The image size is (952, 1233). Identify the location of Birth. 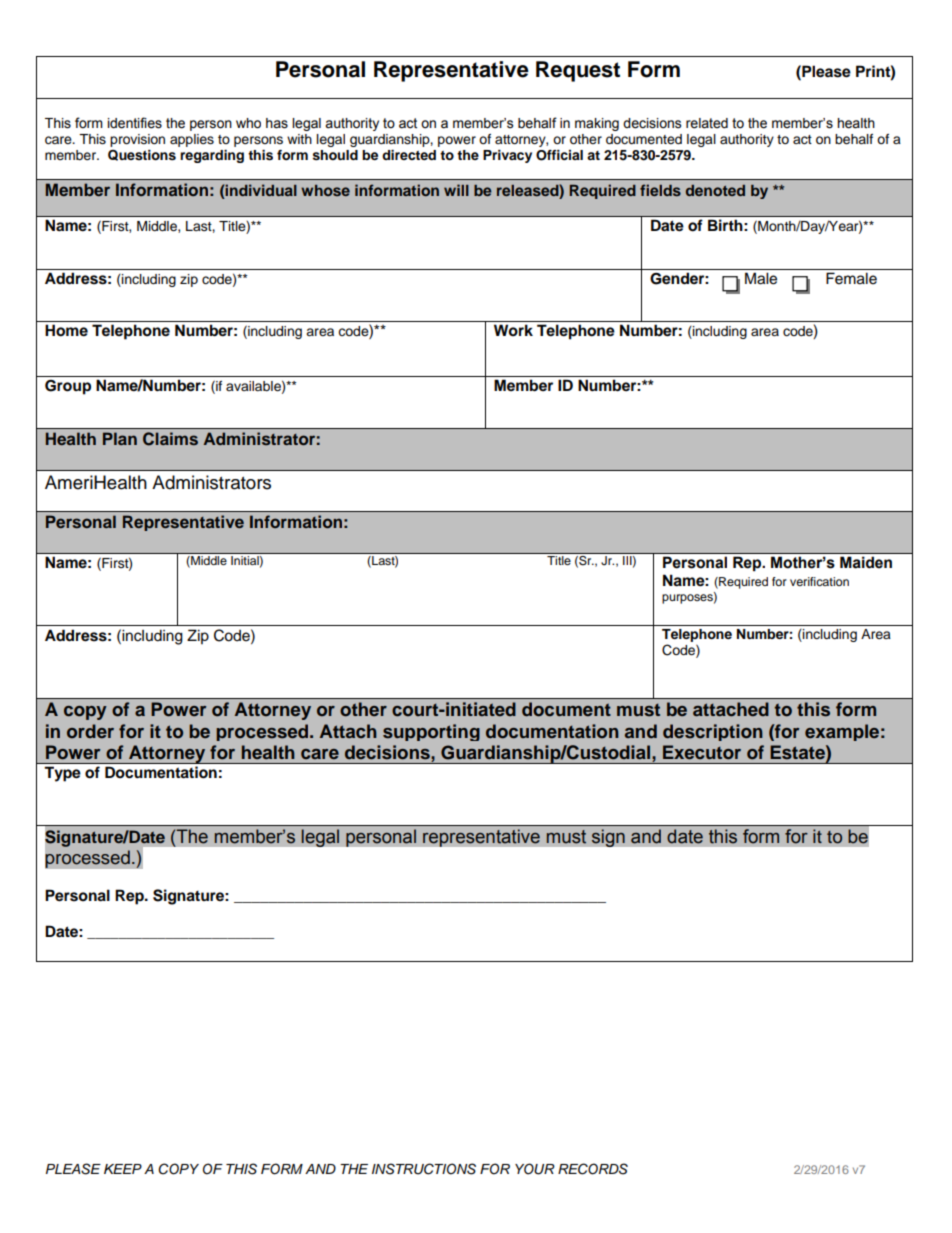
(725, 225).
